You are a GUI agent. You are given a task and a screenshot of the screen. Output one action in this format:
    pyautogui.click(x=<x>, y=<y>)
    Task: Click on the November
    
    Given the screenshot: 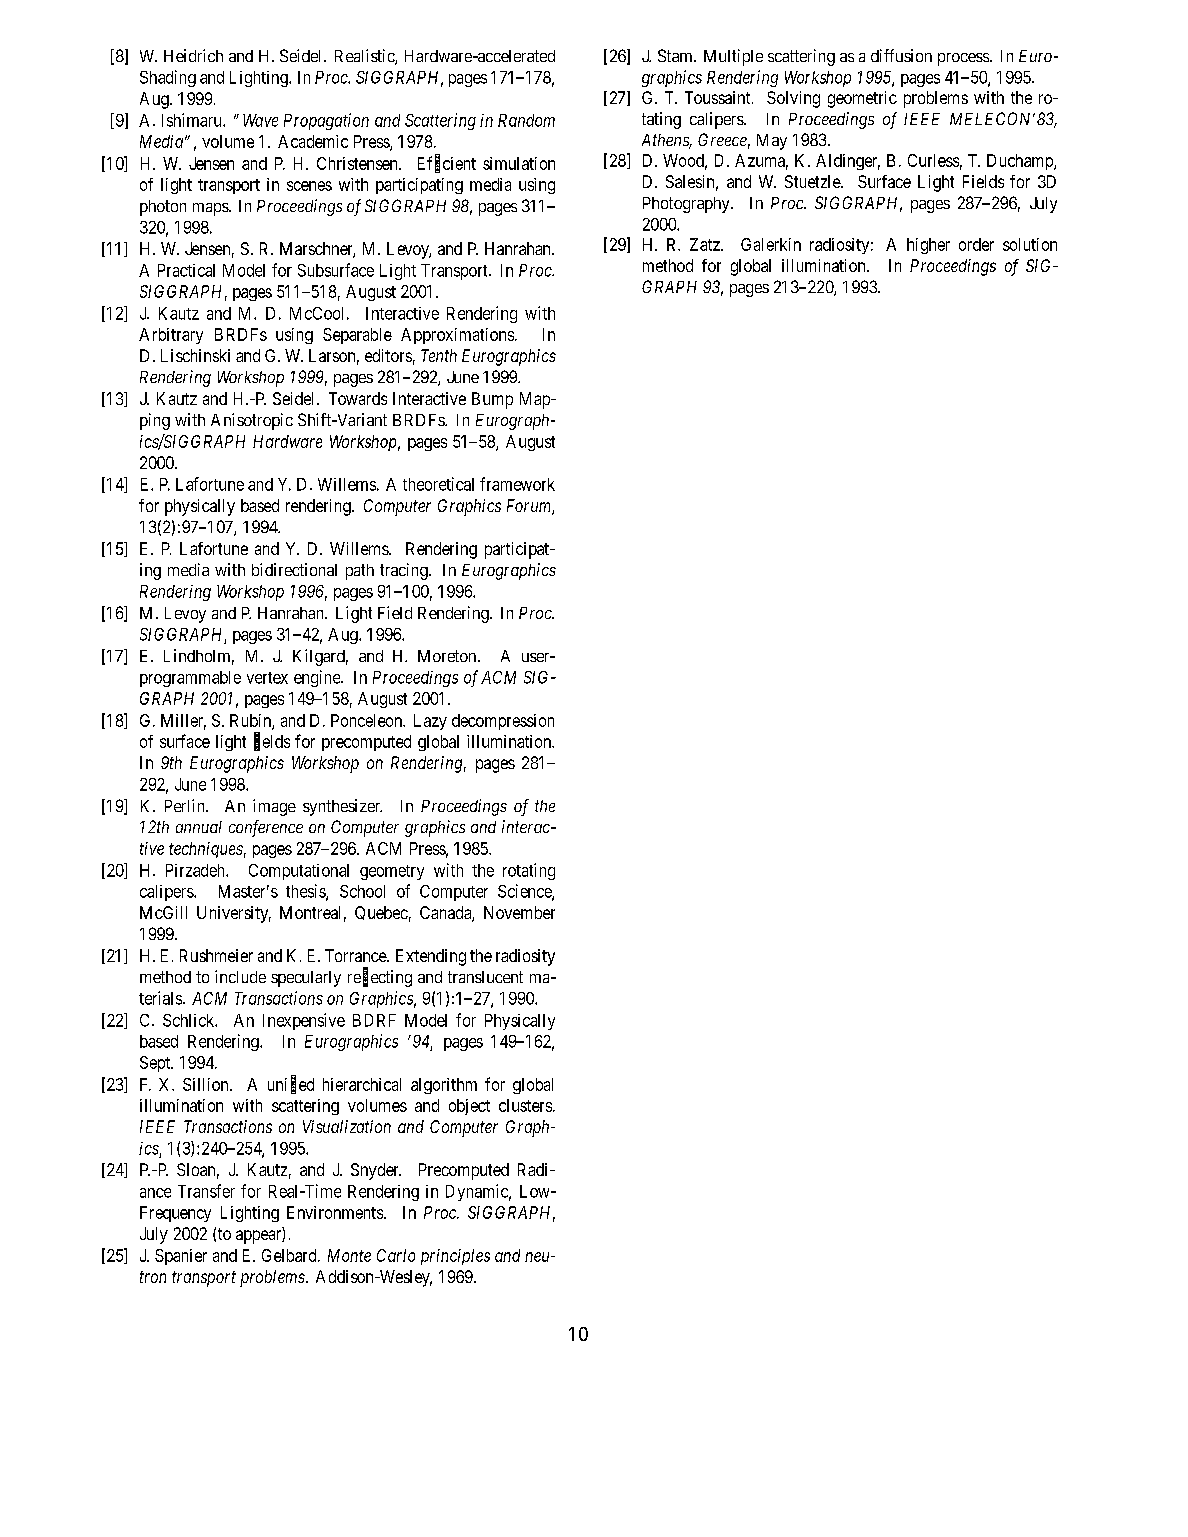 What is the action you would take?
    pyautogui.click(x=519, y=912)
